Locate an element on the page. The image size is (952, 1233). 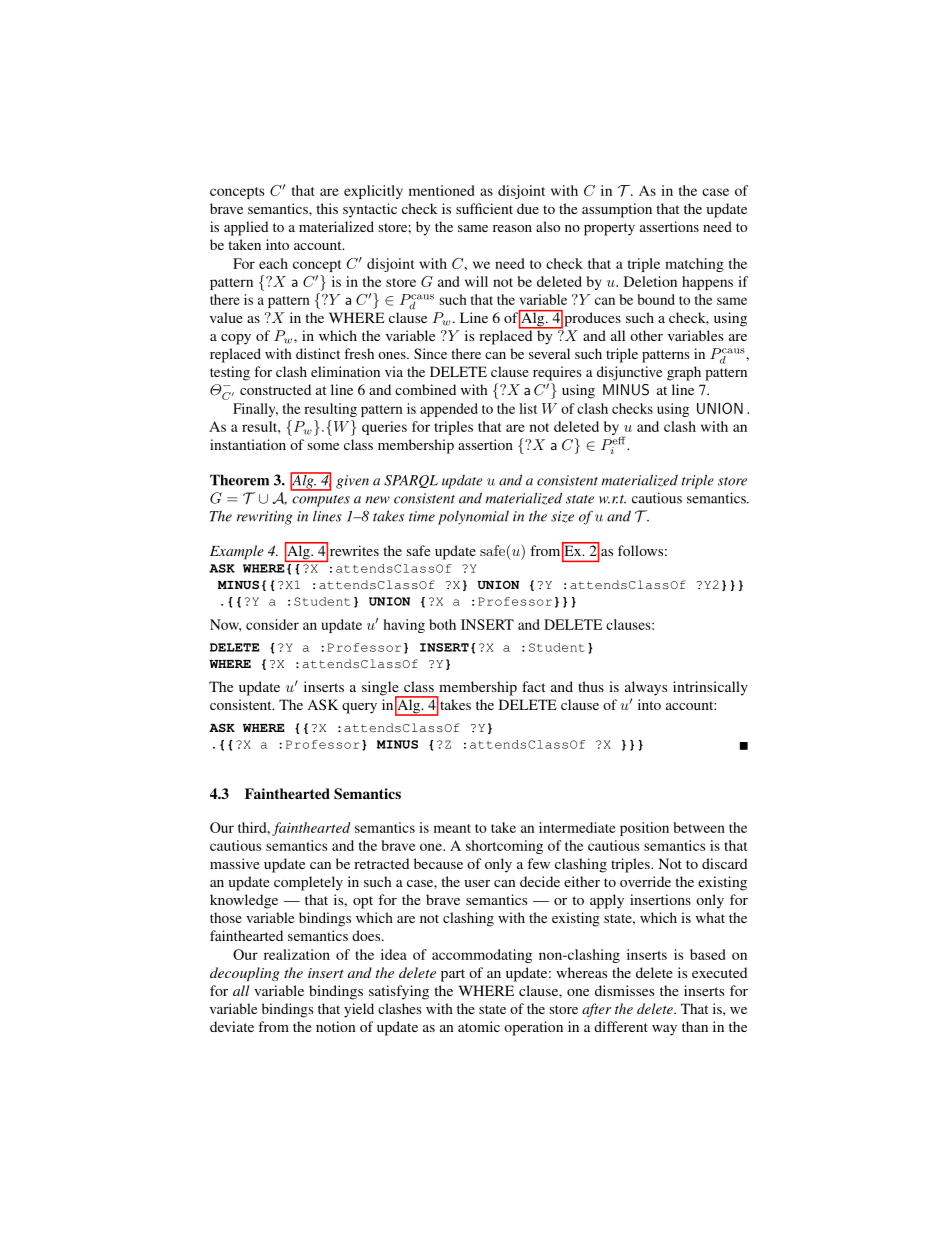
sufficient is located at coordinates (484, 208).
